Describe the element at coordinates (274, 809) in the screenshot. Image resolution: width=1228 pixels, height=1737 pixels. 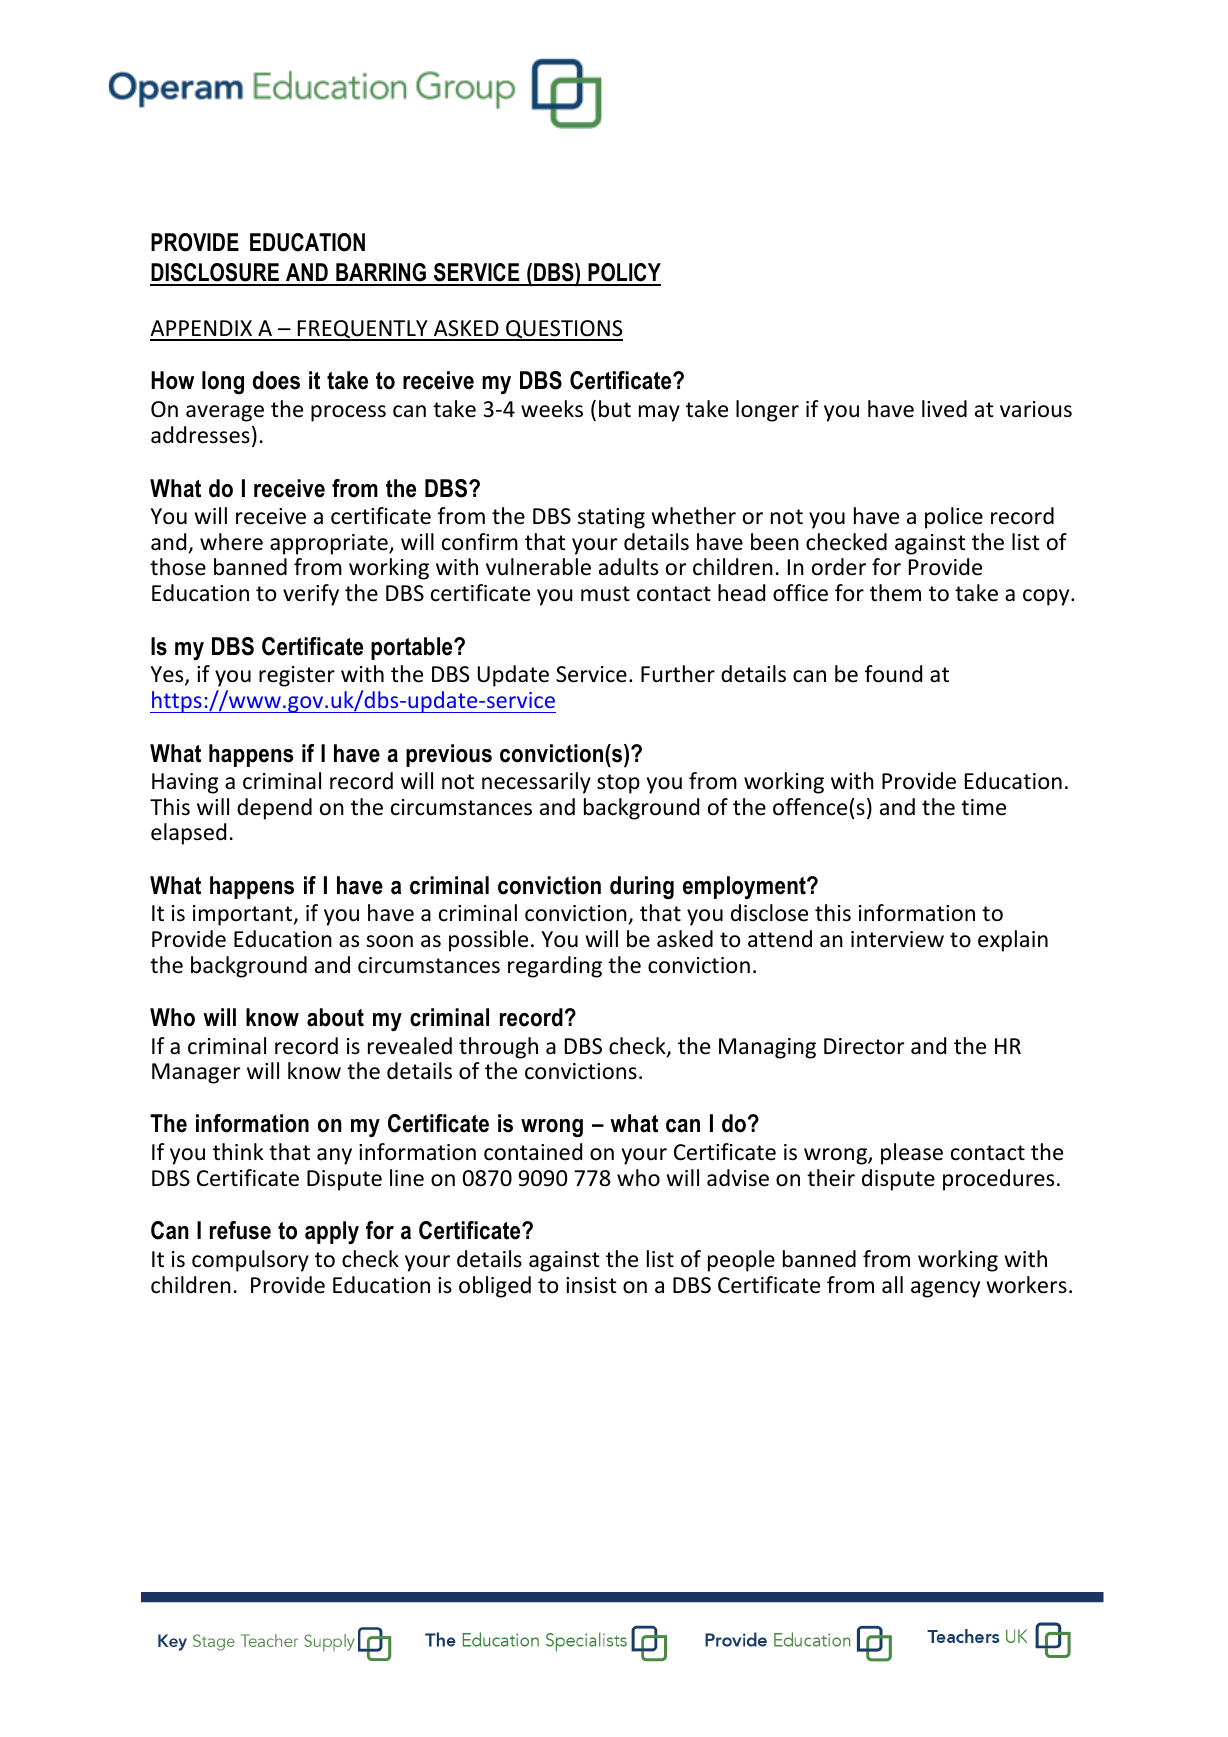
I see `depend` at that location.
